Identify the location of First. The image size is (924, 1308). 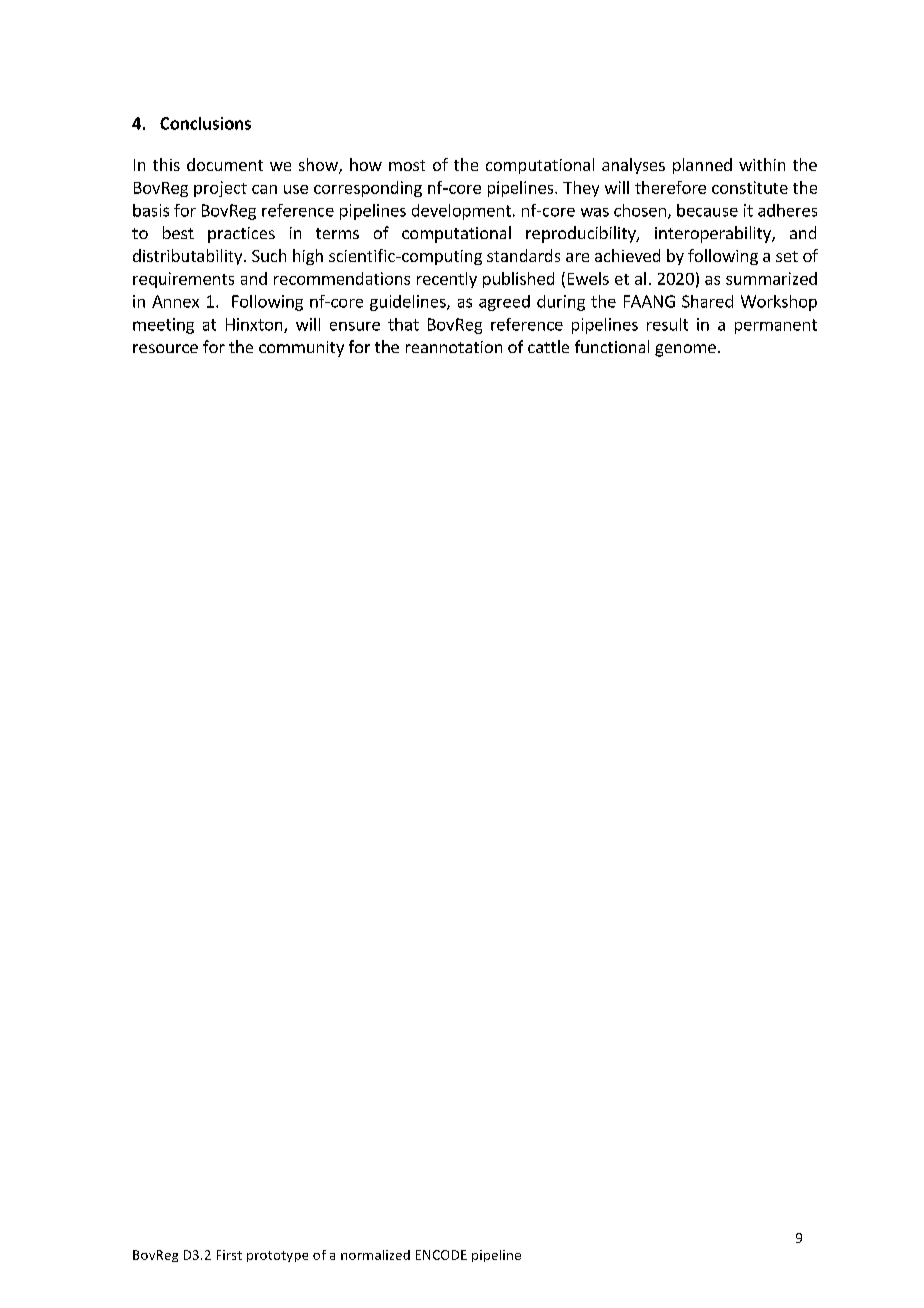
(229, 1255).
